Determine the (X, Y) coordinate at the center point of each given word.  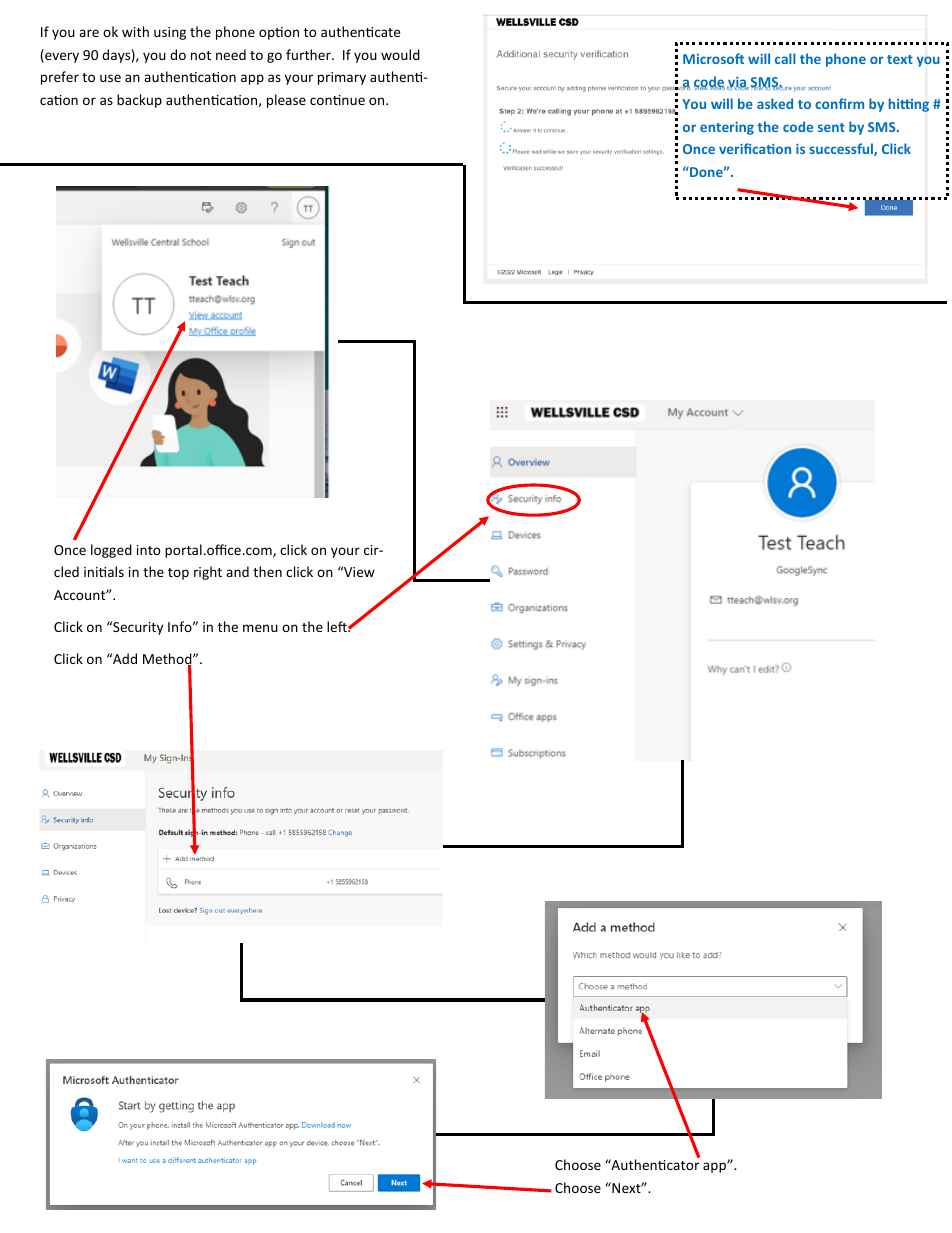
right (208, 573)
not (201, 55)
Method (168, 660)
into (149, 550)
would (400, 54)
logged (111, 551)
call (785, 58)
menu (260, 628)
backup (139, 101)
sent (831, 127)
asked (775, 103)
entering (727, 128)
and (237, 571)
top (178, 574)
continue (337, 100)
